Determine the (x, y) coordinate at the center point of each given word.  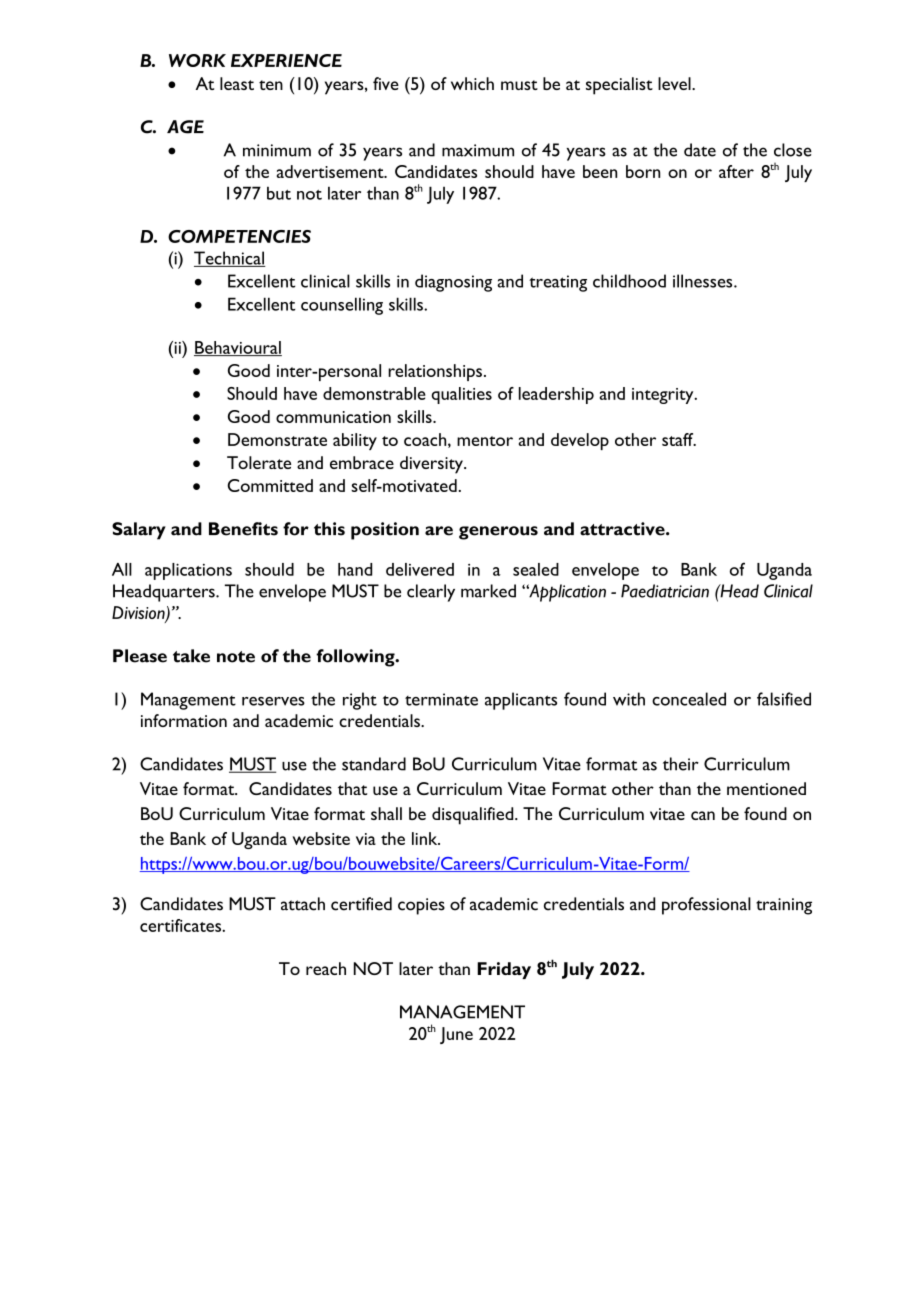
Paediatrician (665, 591)
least (237, 83)
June (456, 1035)
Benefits (243, 529)
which (472, 83)
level (675, 83)
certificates (181, 925)
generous (498, 533)
